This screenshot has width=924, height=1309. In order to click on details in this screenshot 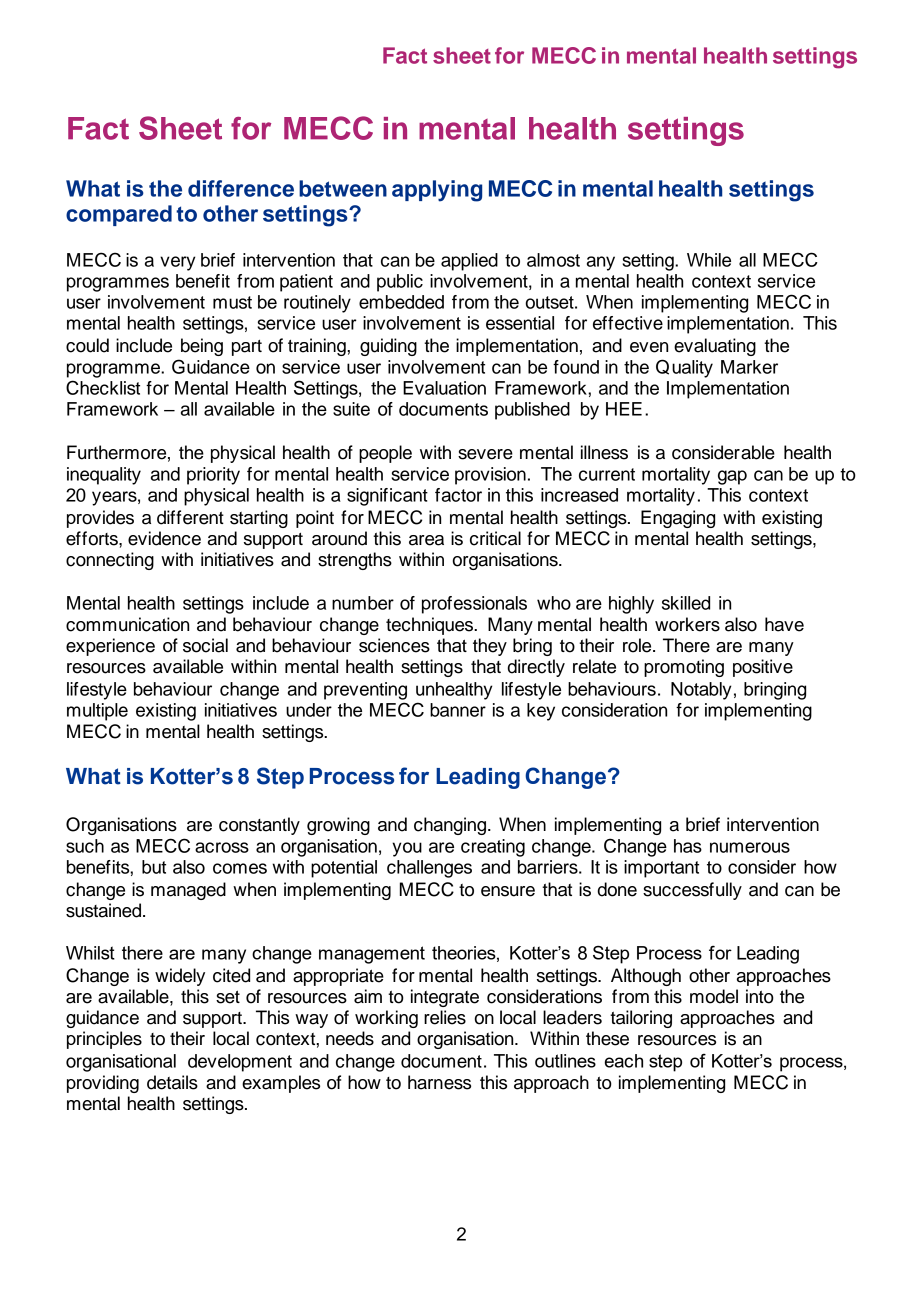, I will do `click(172, 1082)`.
